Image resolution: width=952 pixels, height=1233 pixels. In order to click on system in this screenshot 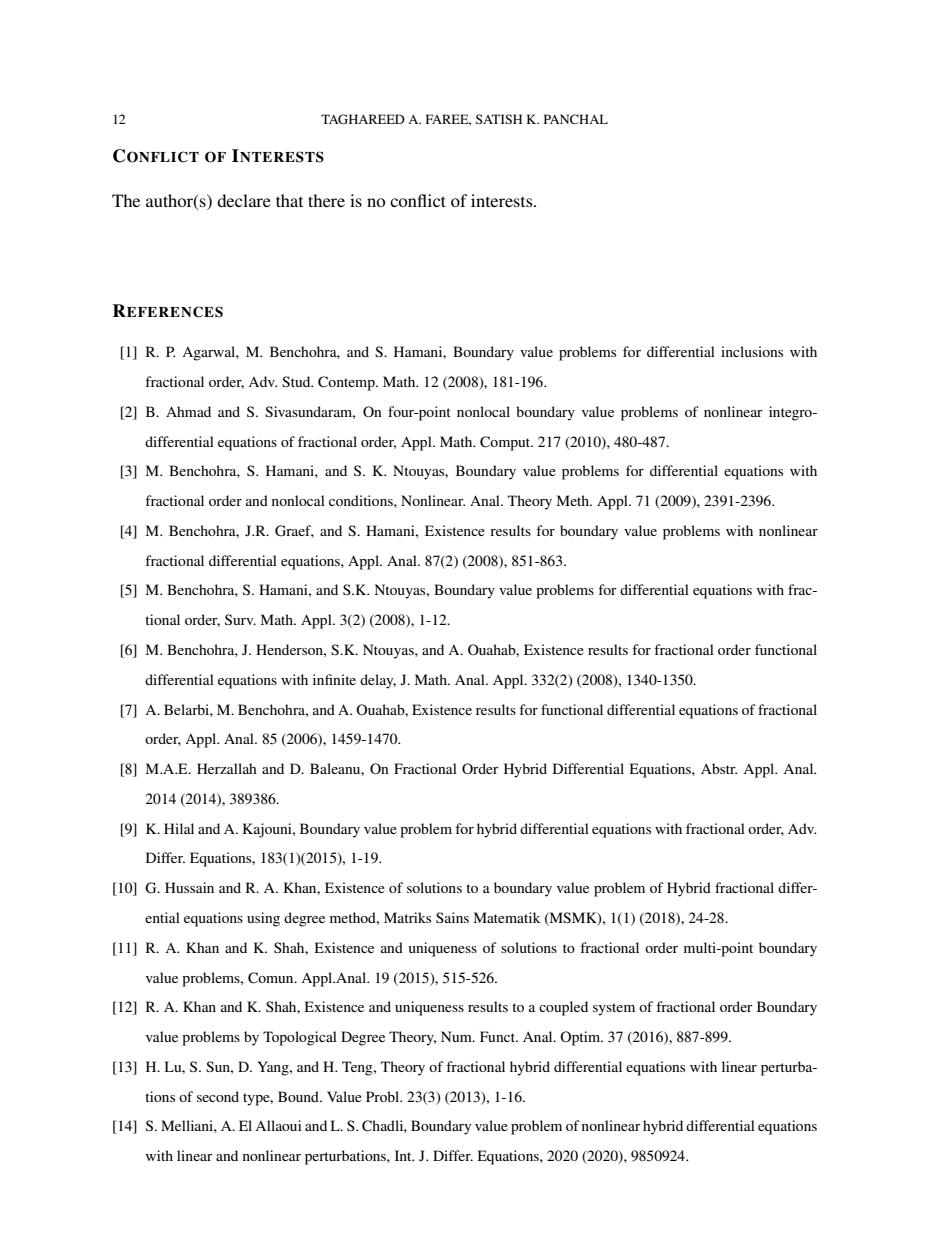, I will do `click(614, 1009)`.
